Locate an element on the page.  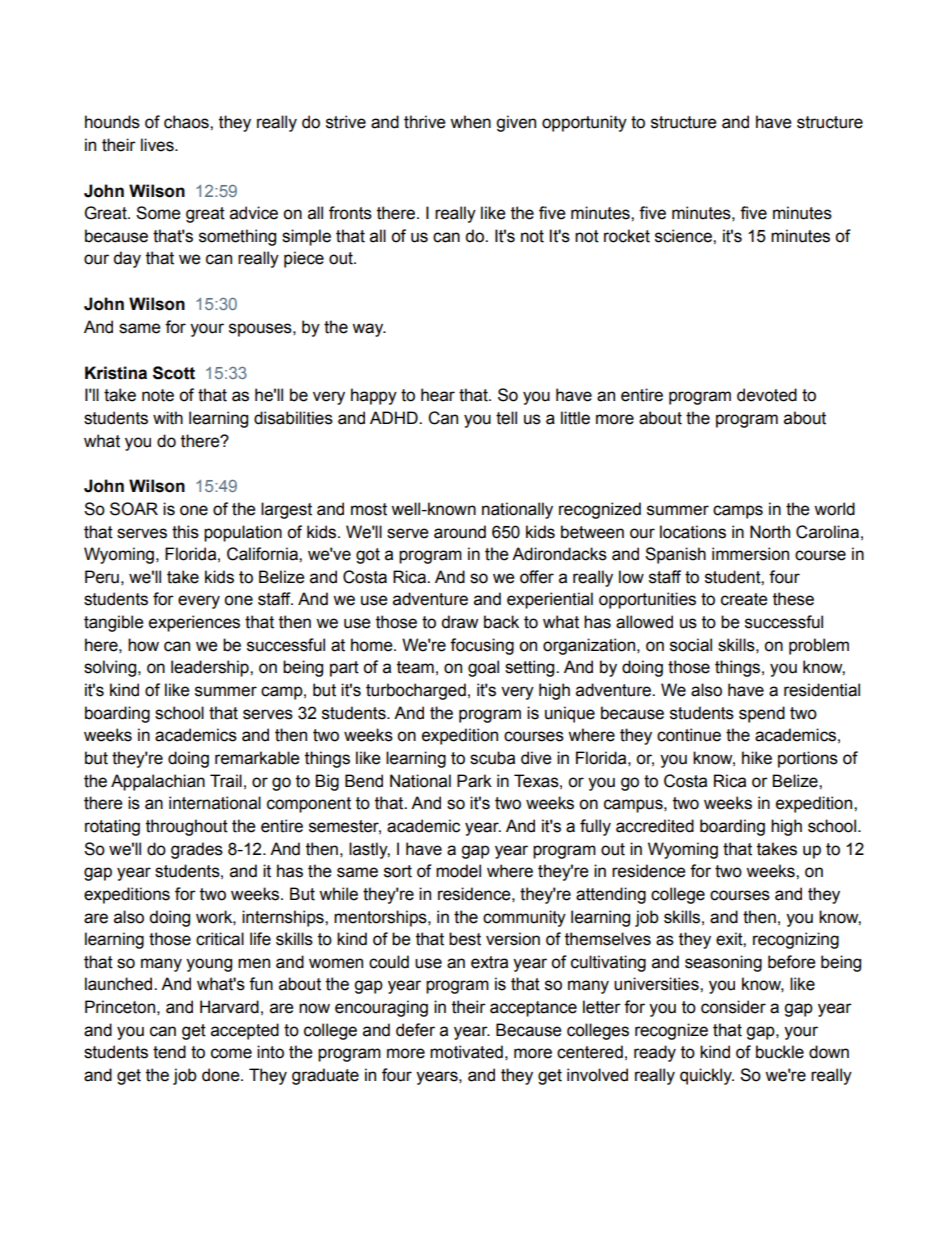
scuba is located at coordinates (492, 758).
